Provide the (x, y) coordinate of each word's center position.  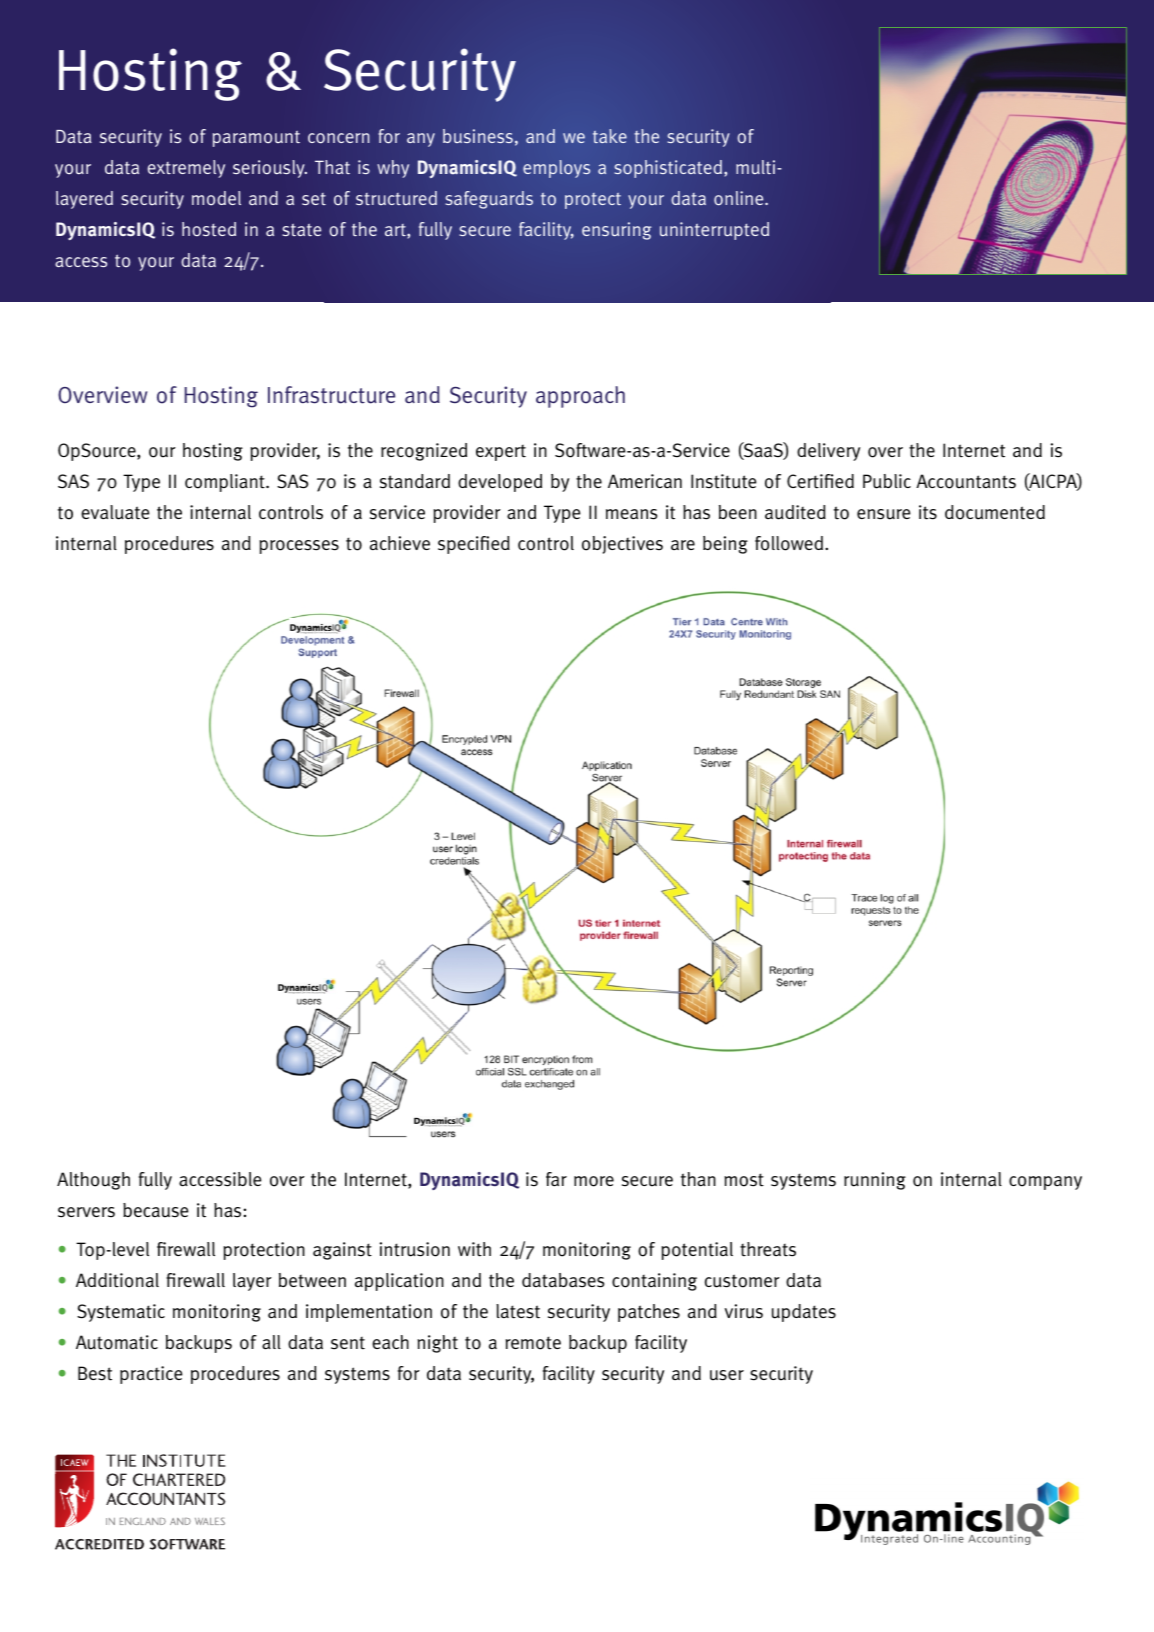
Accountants (966, 481)
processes (299, 547)
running (875, 1181)
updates (804, 1313)
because (155, 1210)
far (556, 1179)
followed (790, 543)
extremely (186, 169)
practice (151, 1375)
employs (556, 169)
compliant (226, 483)
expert (501, 453)
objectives (622, 545)
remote (533, 1343)
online (740, 198)
